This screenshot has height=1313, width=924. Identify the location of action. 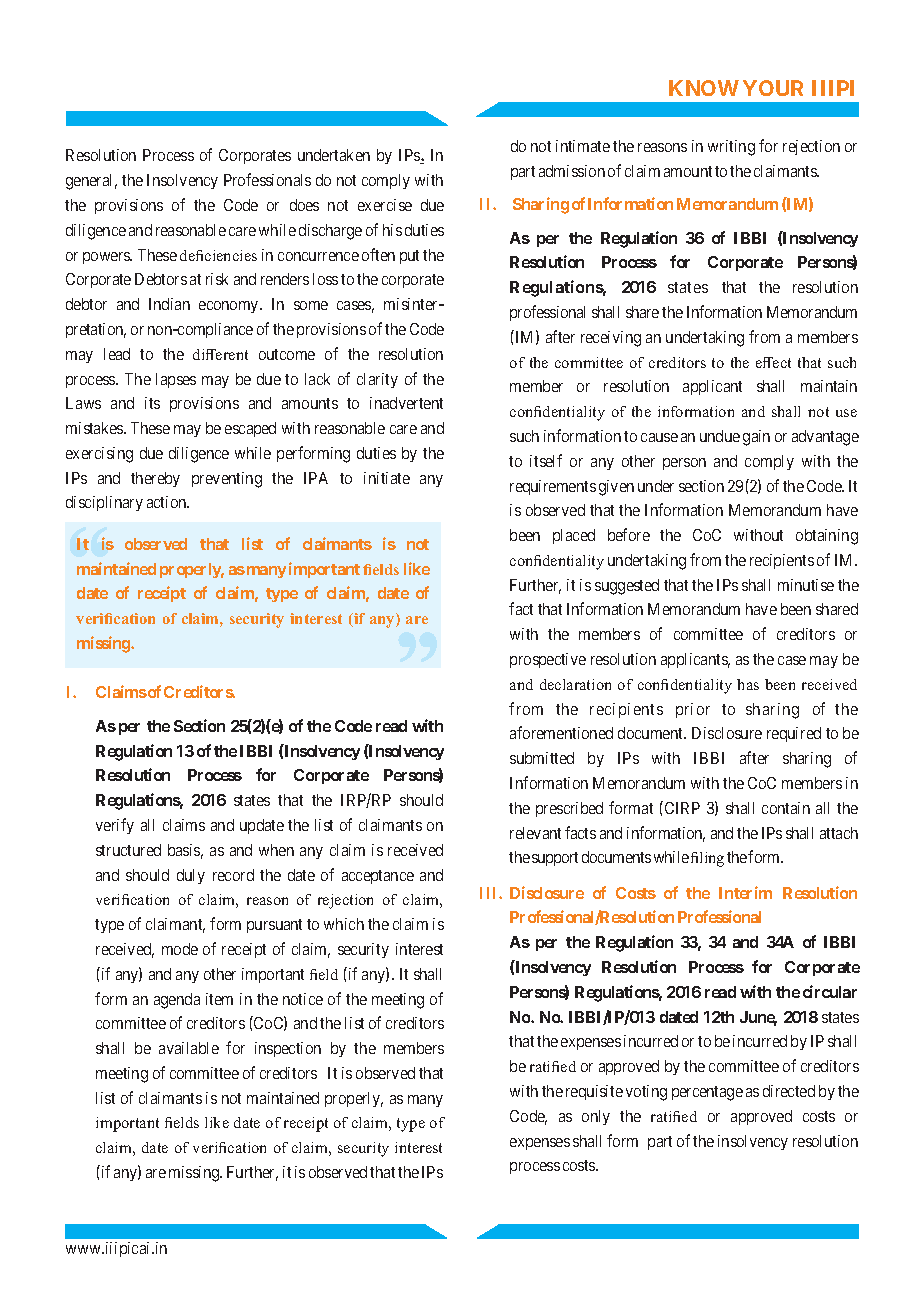
(168, 502).
